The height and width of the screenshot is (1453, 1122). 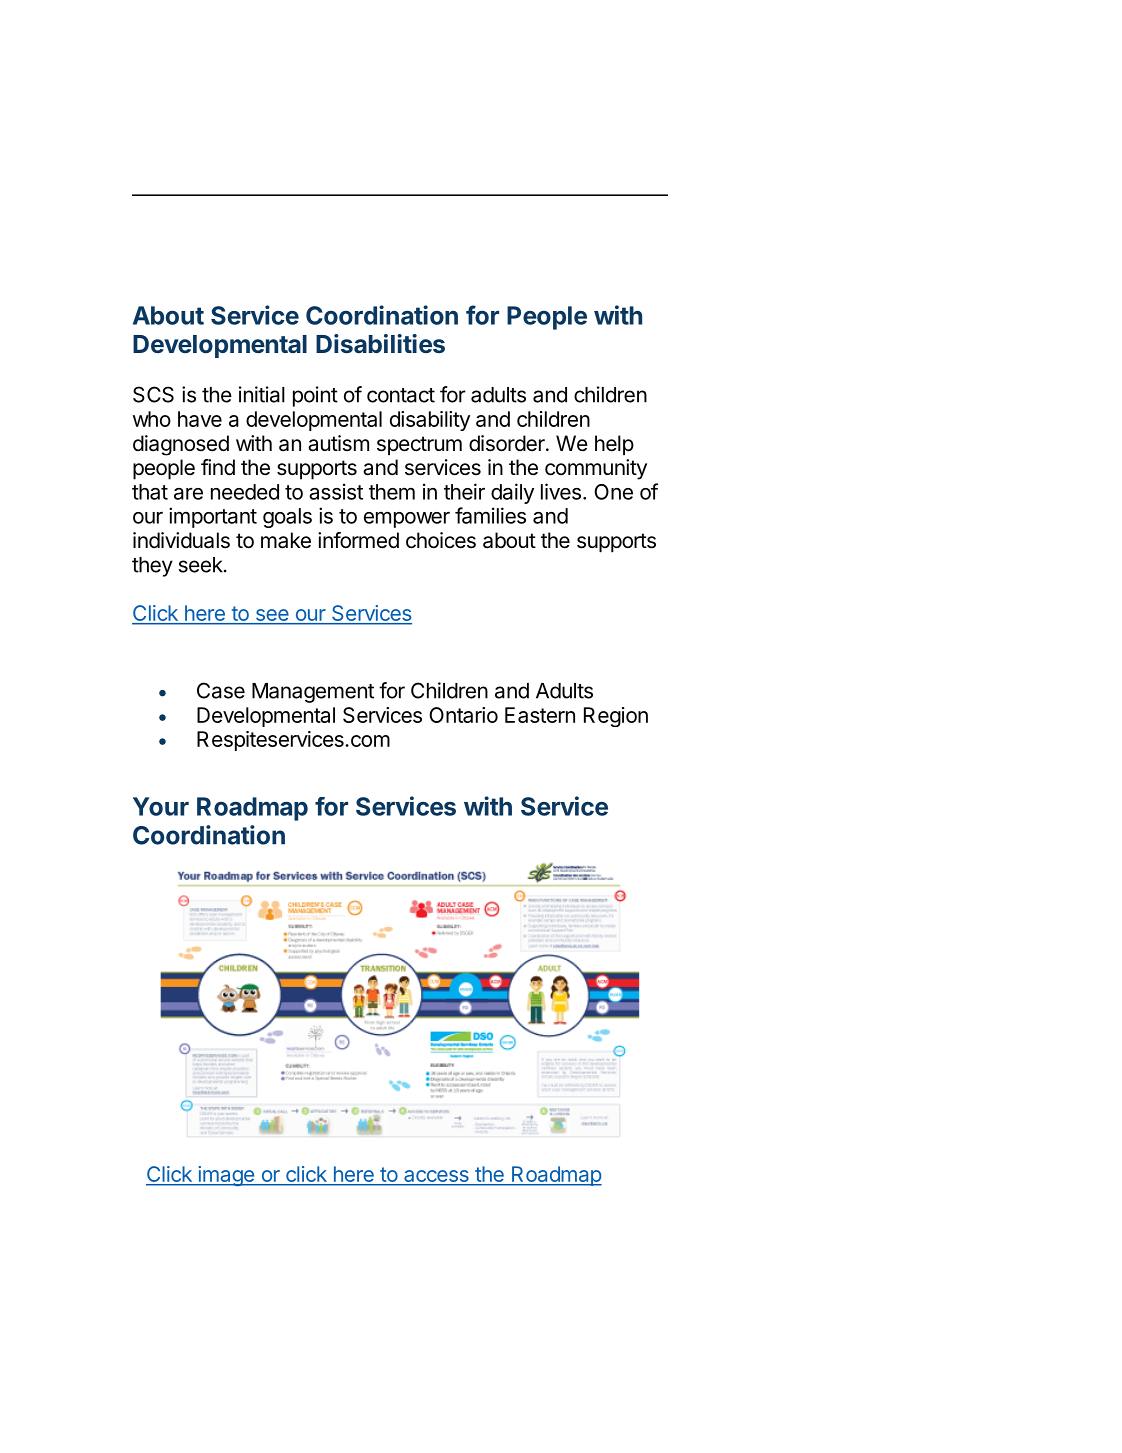 I want to click on Case, so click(x=221, y=690).
